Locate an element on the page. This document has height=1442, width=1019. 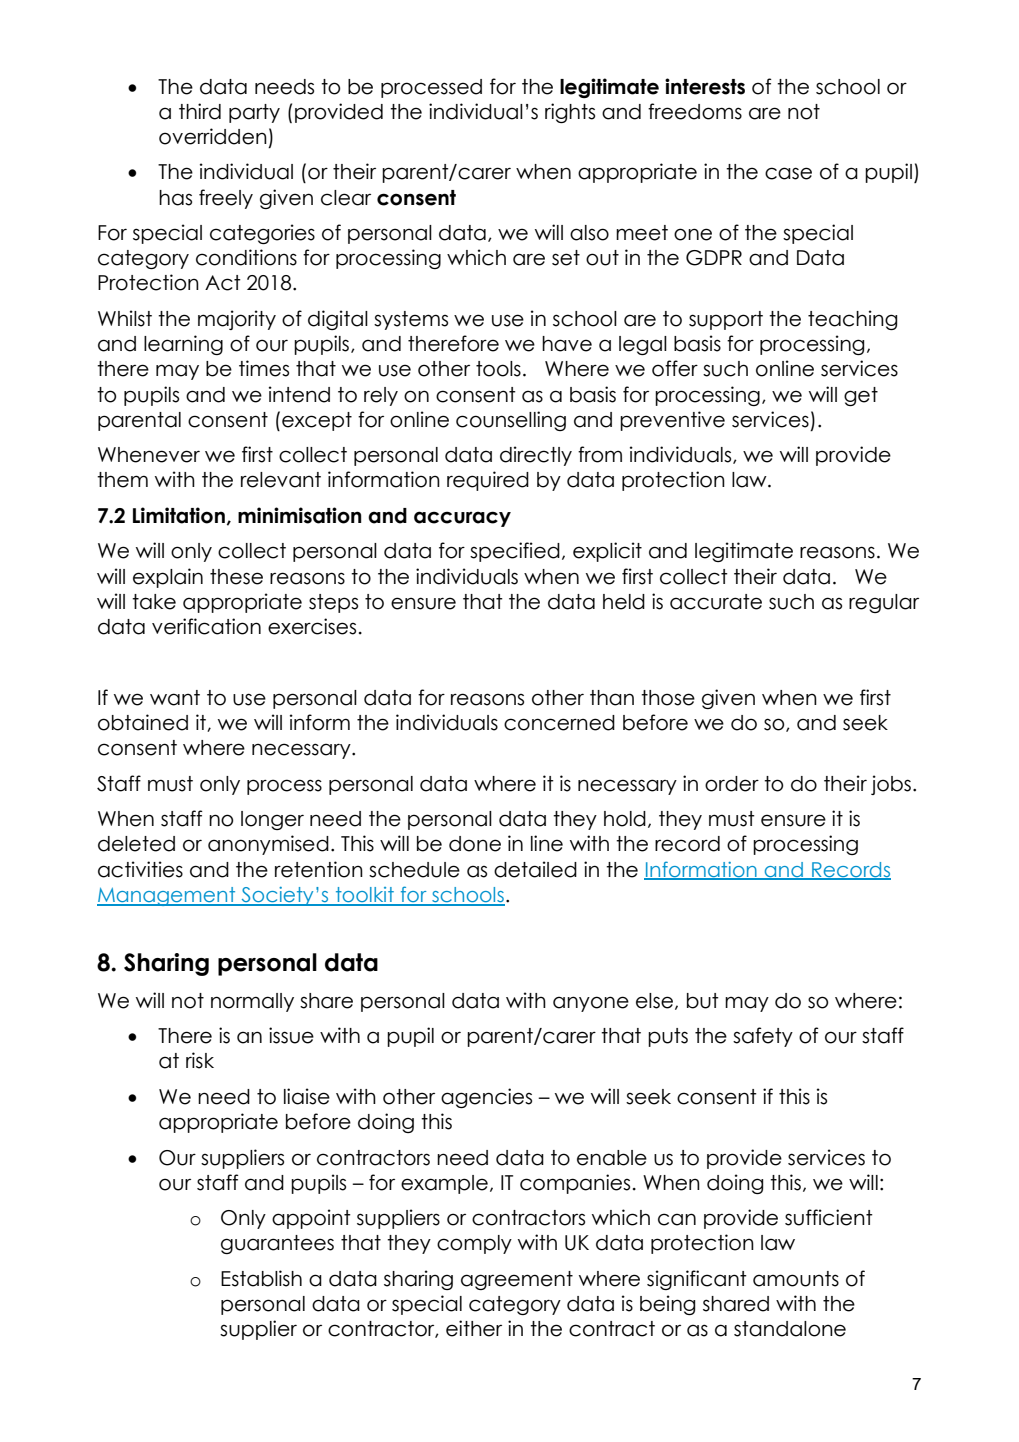
rights is located at coordinates (570, 113).
